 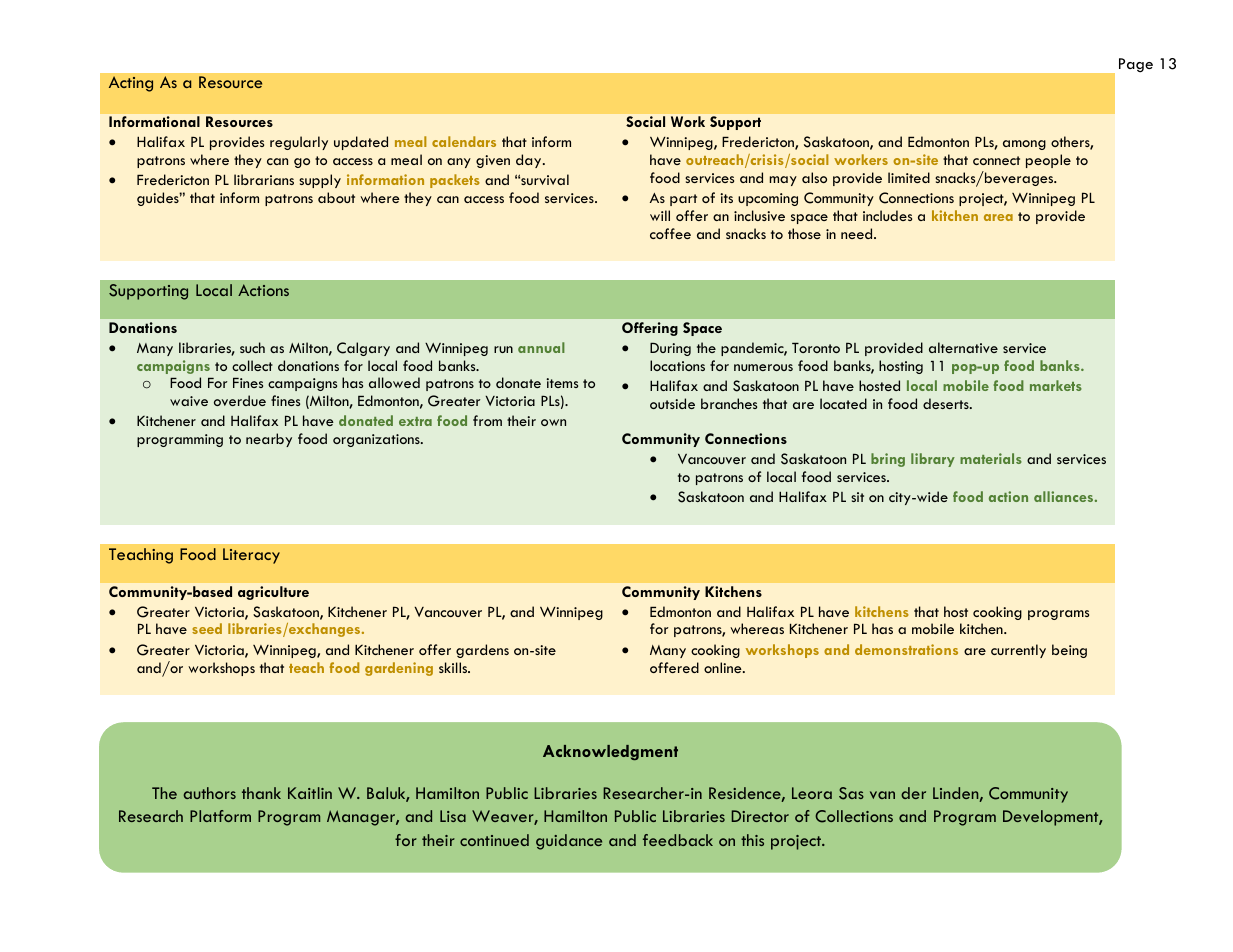 What do you see at coordinates (1065, 496) in the screenshot?
I see `alliances` at bounding box center [1065, 496].
